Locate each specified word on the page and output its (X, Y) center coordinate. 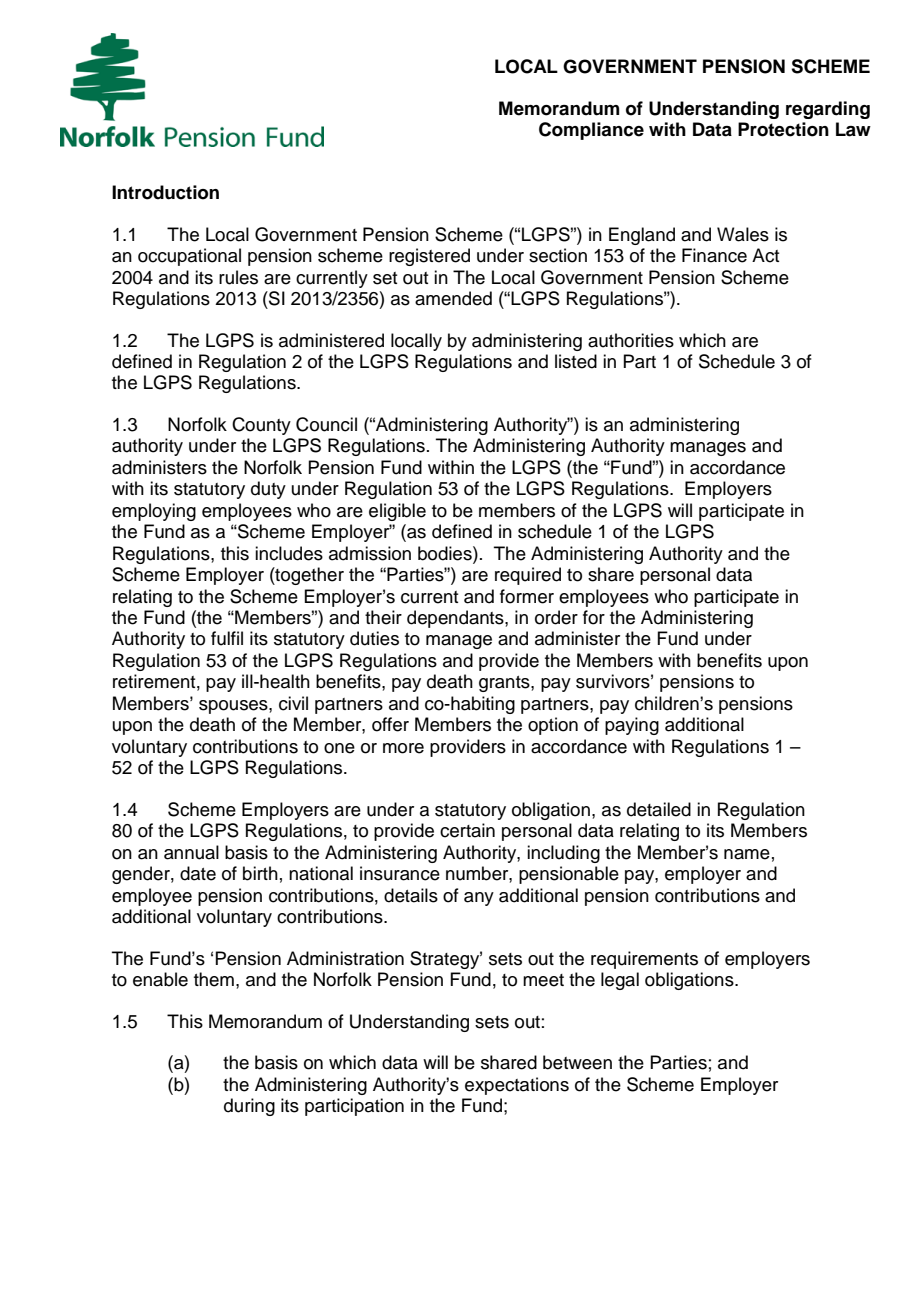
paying (632, 726)
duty (268, 490)
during (249, 1107)
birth (260, 873)
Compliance (591, 131)
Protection (783, 129)
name (747, 854)
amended (453, 298)
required (528, 576)
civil (293, 703)
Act (765, 255)
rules (238, 277)
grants (505, 684)
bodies (446, 553)
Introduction (165, 192)
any (479, 899)
